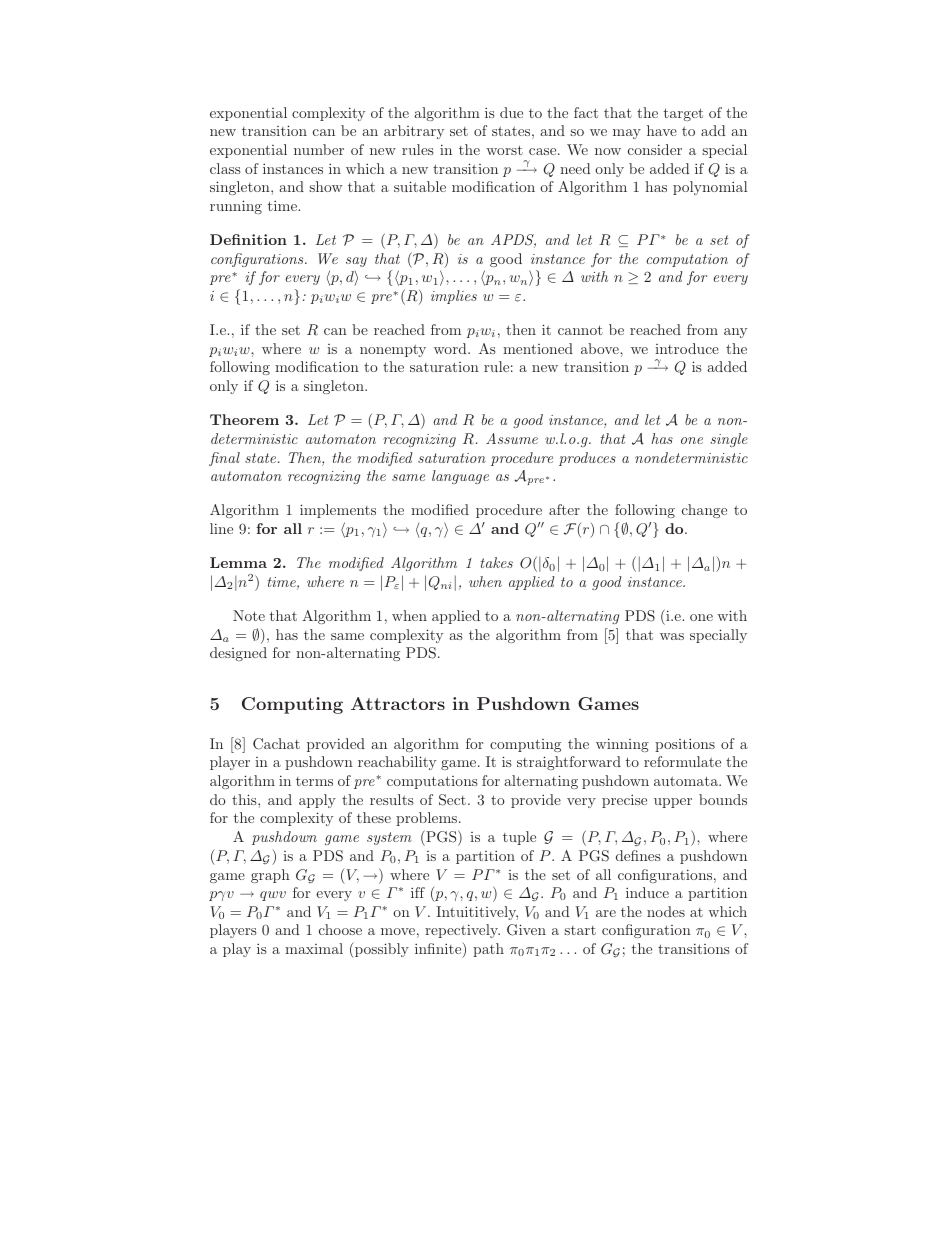 The height and width of the page is (1233, 952). Describe the element at coordinates (451, 348) in the page. I see `word` at that location.
